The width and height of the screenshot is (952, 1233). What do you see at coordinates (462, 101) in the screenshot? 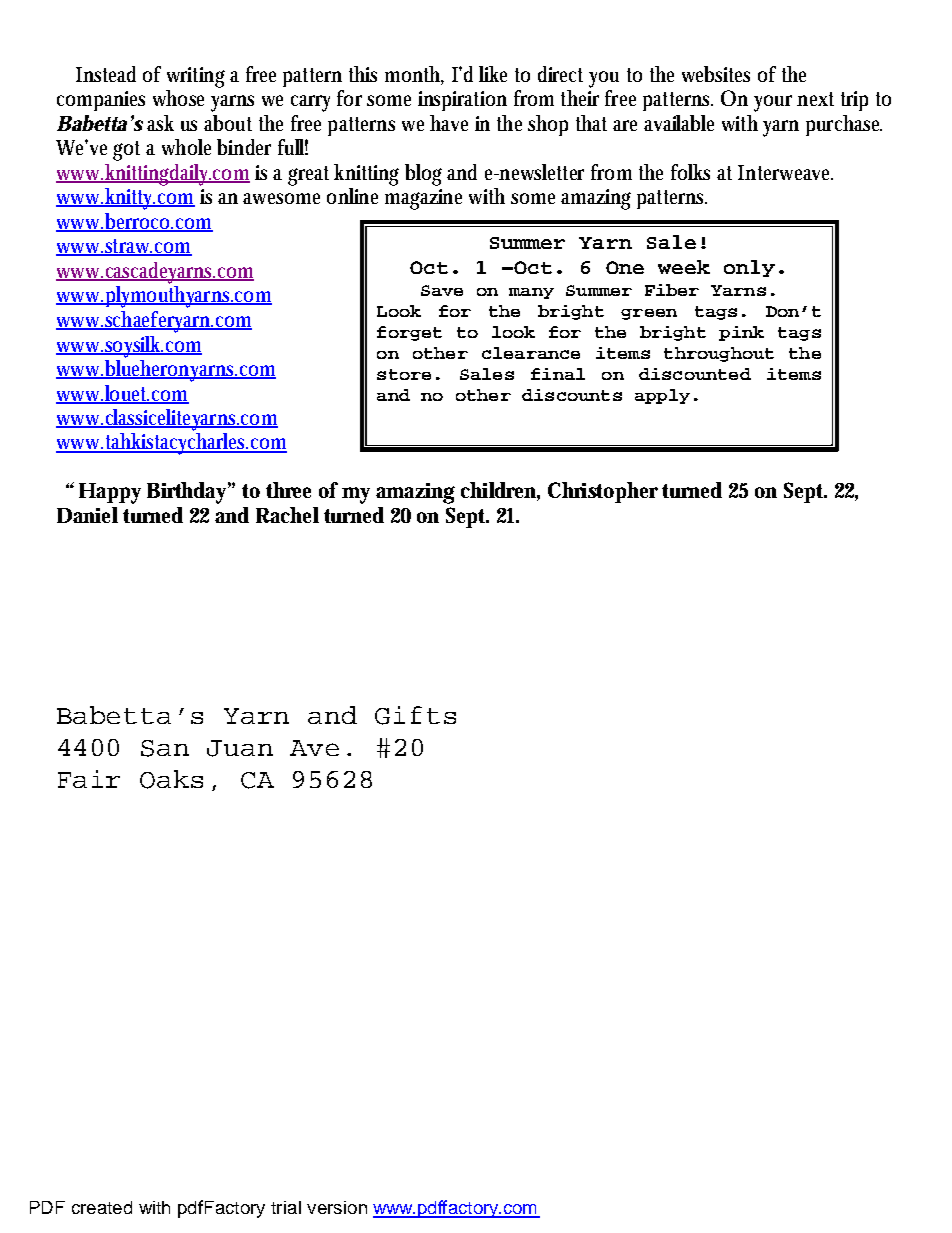
I see `inspiration` at bounding box center [462, 101].
